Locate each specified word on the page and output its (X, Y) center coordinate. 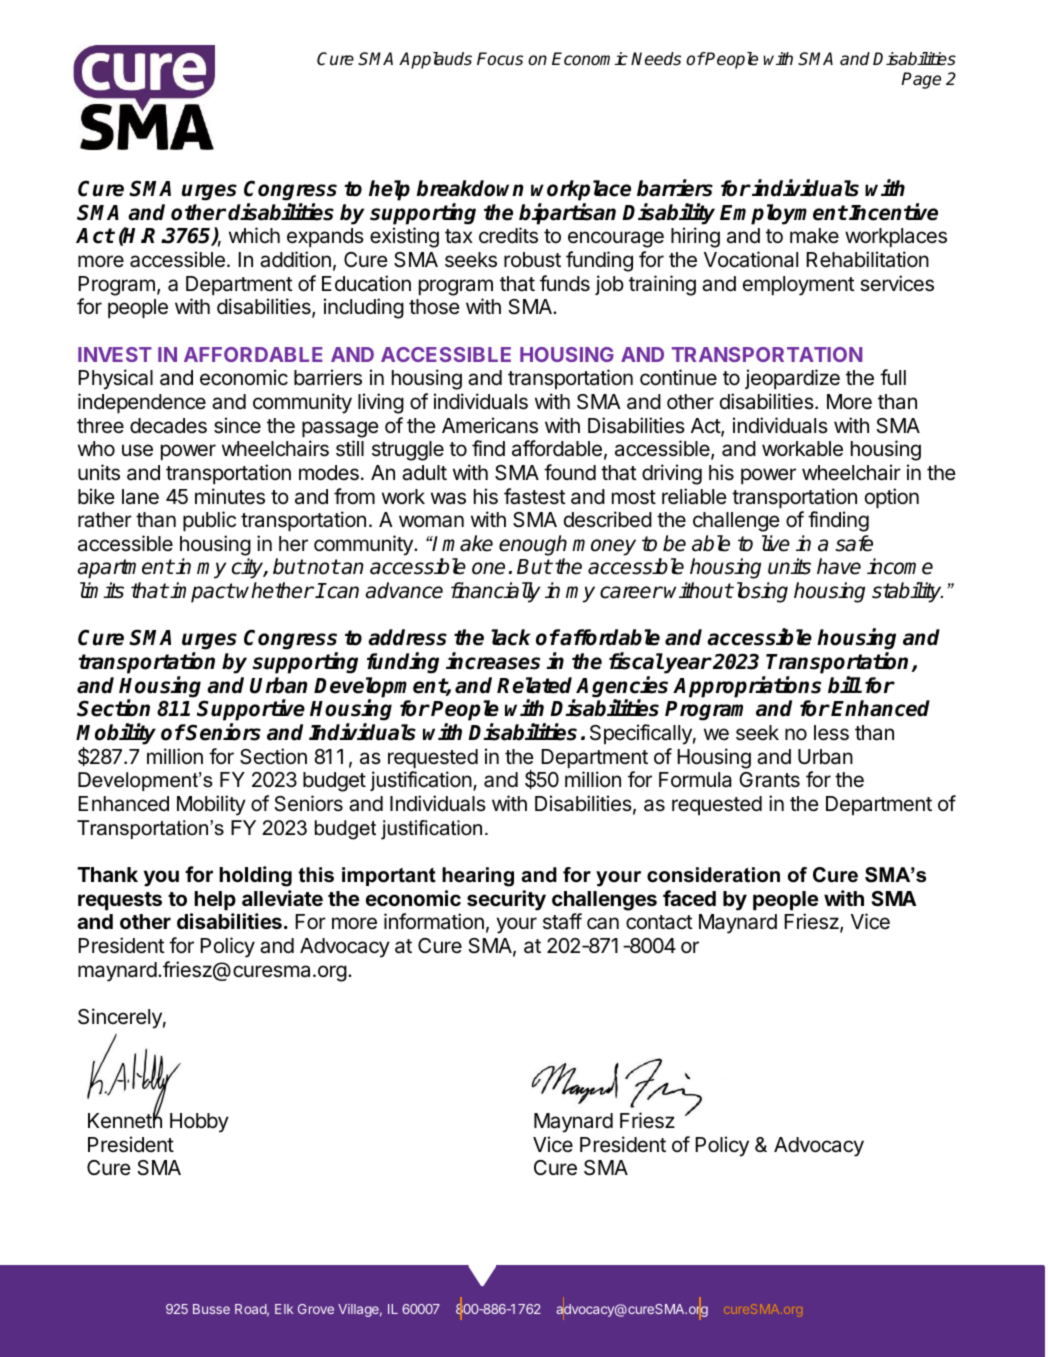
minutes (230, 496)
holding (255, 876)
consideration (713, 875)
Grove (316, 1309)
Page (921, 80)
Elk (284, 1309)
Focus (500, 59)
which (254, 235)
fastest (535, 496)
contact (659, 922)
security (506, 900)
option (892, 498)
